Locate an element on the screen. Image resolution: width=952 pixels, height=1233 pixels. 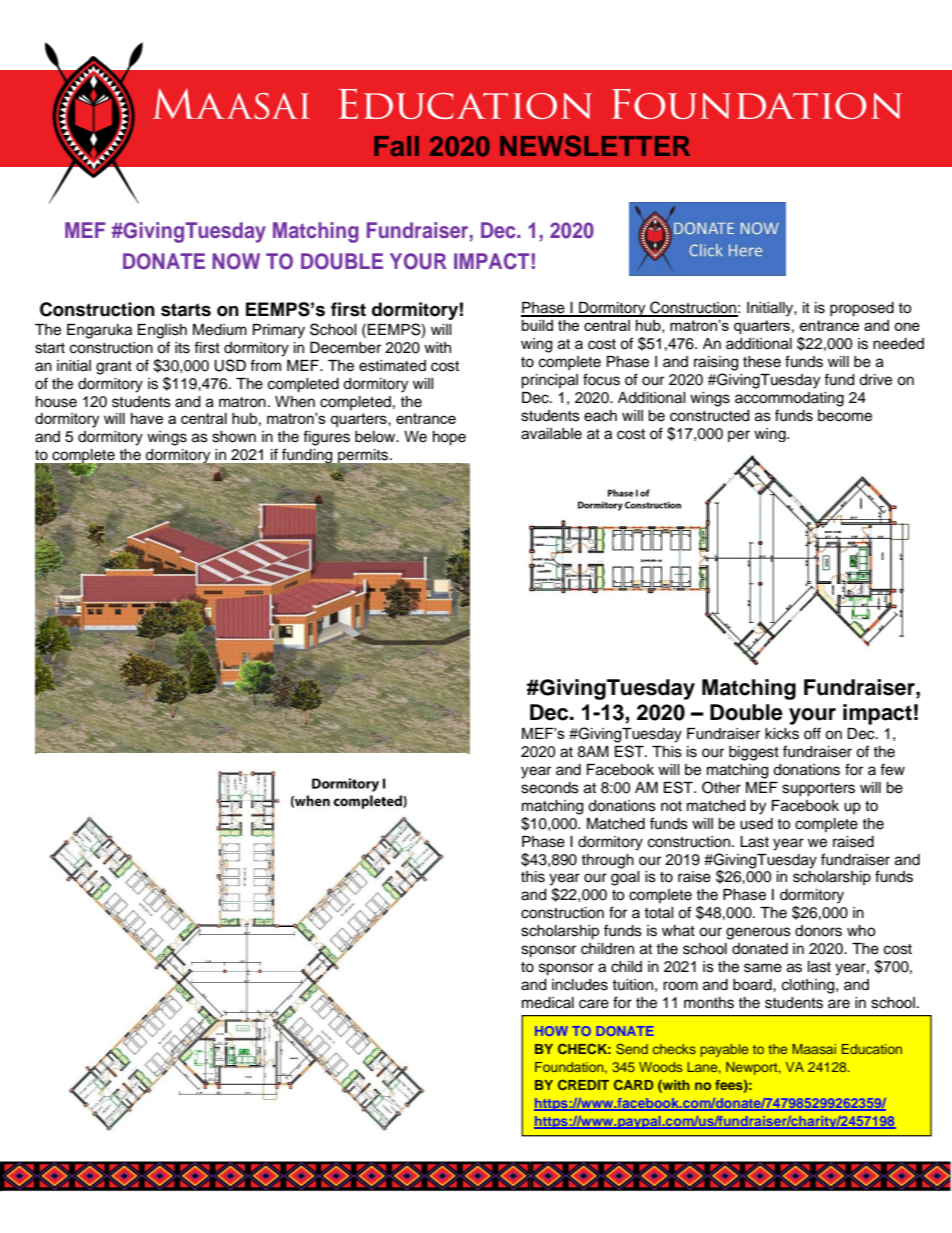
medical is located at coordinates (548, 1003).
